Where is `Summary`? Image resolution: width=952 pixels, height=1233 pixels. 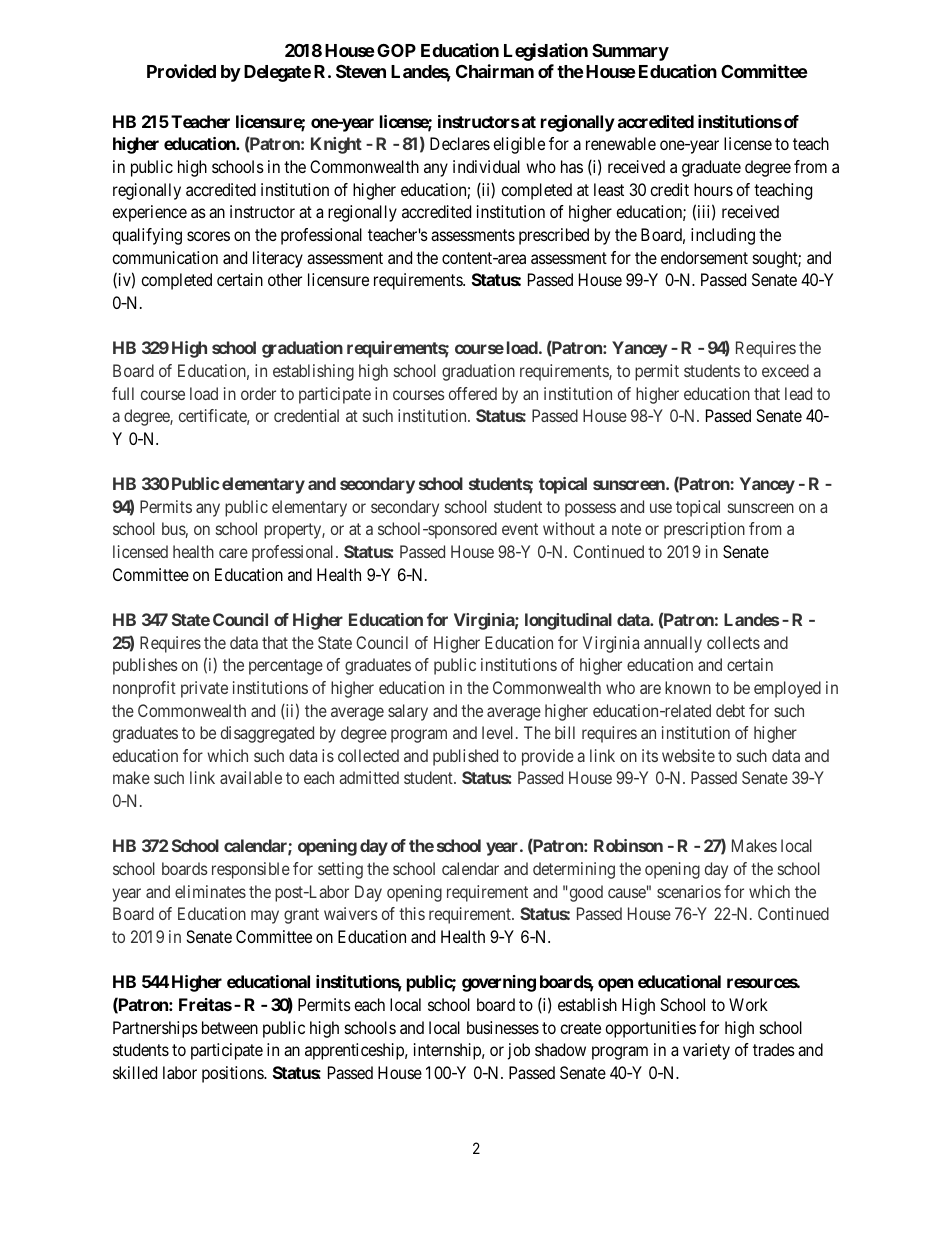 Summary is located at coordinates (630, 52).
